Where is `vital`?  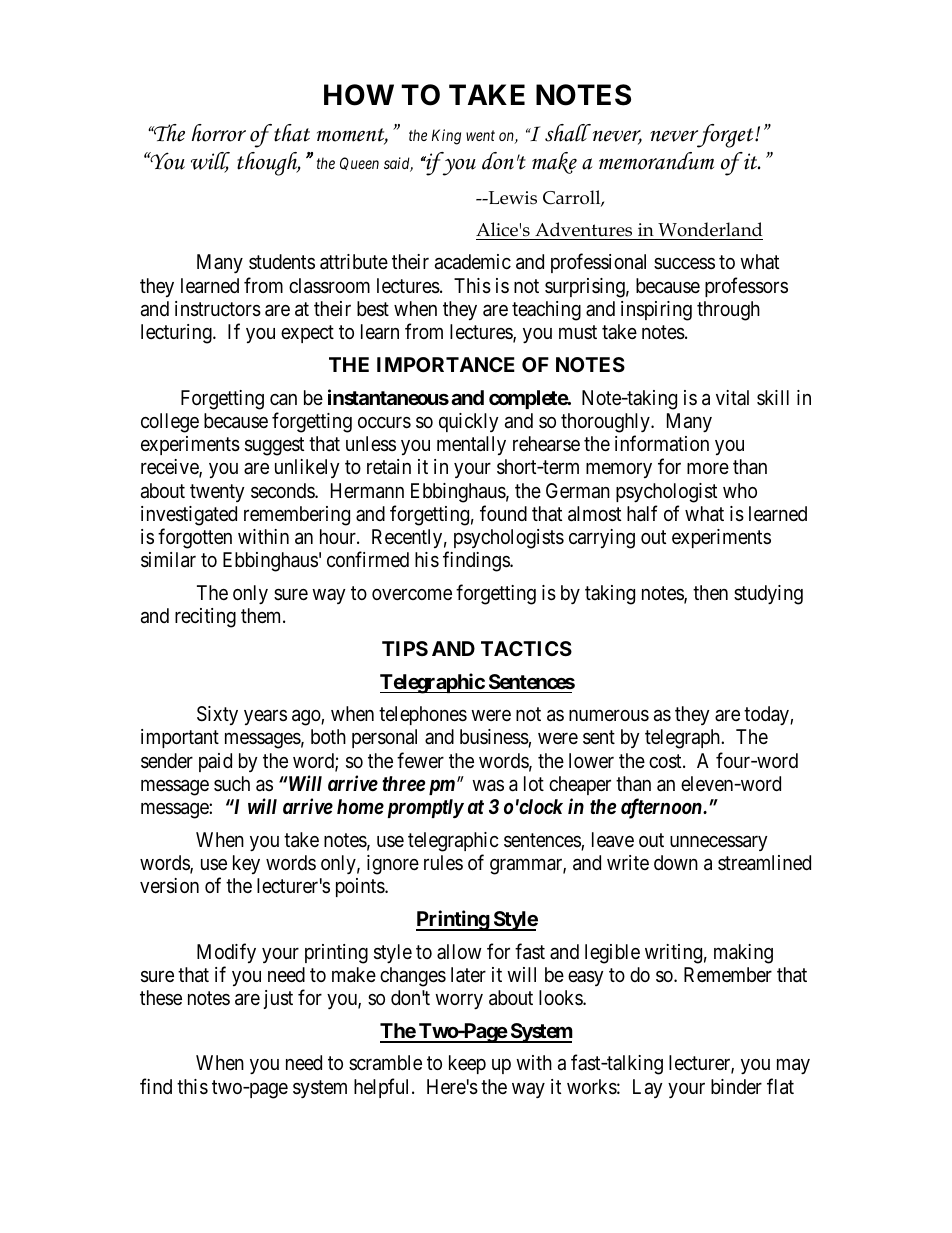 vital is located at coordinates (732, 397).
